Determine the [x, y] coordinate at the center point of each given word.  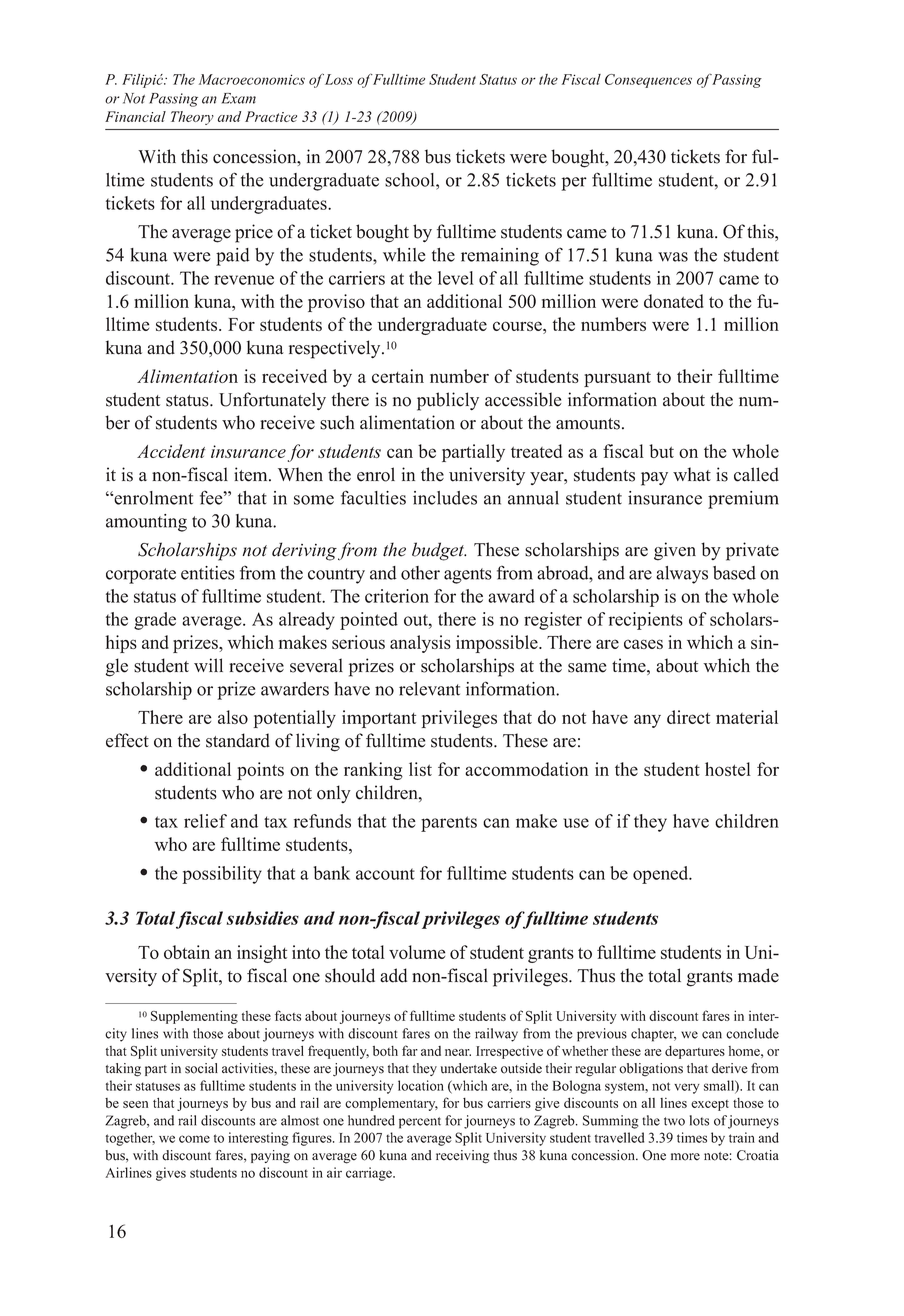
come [194, 1139]
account [385, 874]
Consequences [648, 81]
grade [155, 621]
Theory [192, 118]
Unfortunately [272, 401]
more [685, 1157]
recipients [646, 621]
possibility [222, 875]
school [411, 180]
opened [662, 875]
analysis [420, 644]
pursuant [617, 379]
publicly [448, 401]
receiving [463, 1157]
